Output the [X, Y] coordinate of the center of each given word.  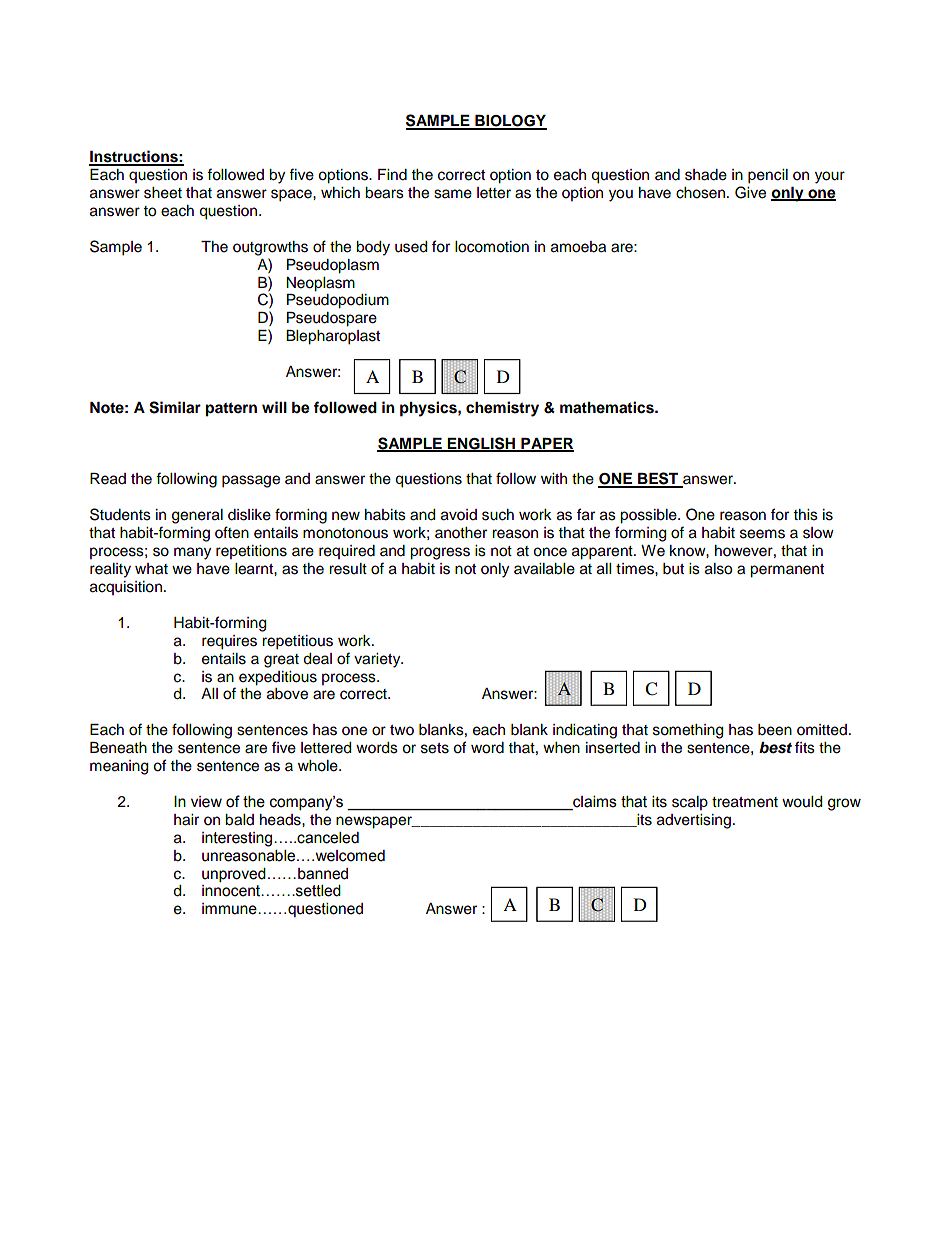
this [806, 515]
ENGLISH [481, 444]
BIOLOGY [510, 122]
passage [251, 481]
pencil [768, 176]
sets [435, 748]
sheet [163, 193]
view [206, 802]
